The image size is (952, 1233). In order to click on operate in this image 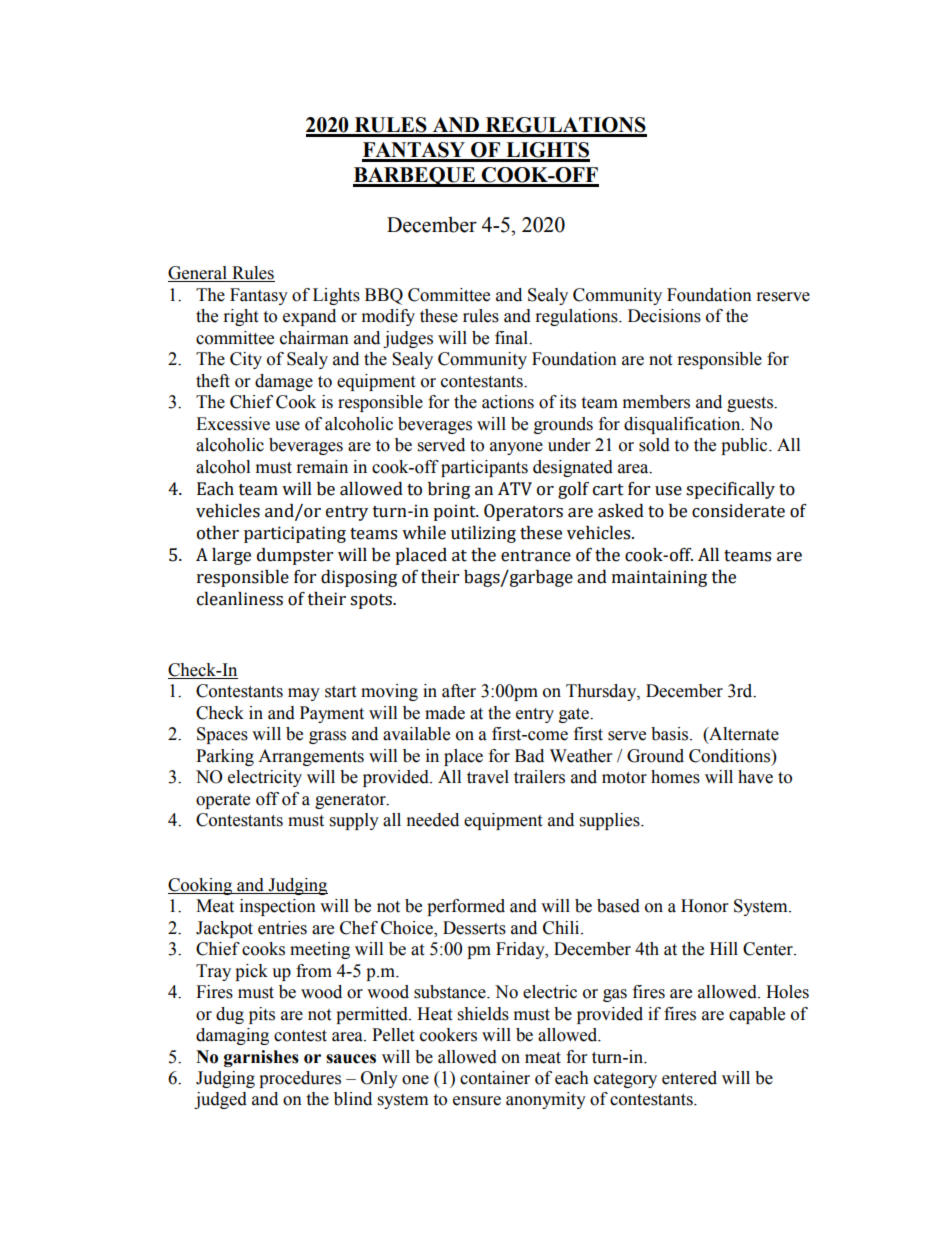, I will do `click(223, 801)`.
